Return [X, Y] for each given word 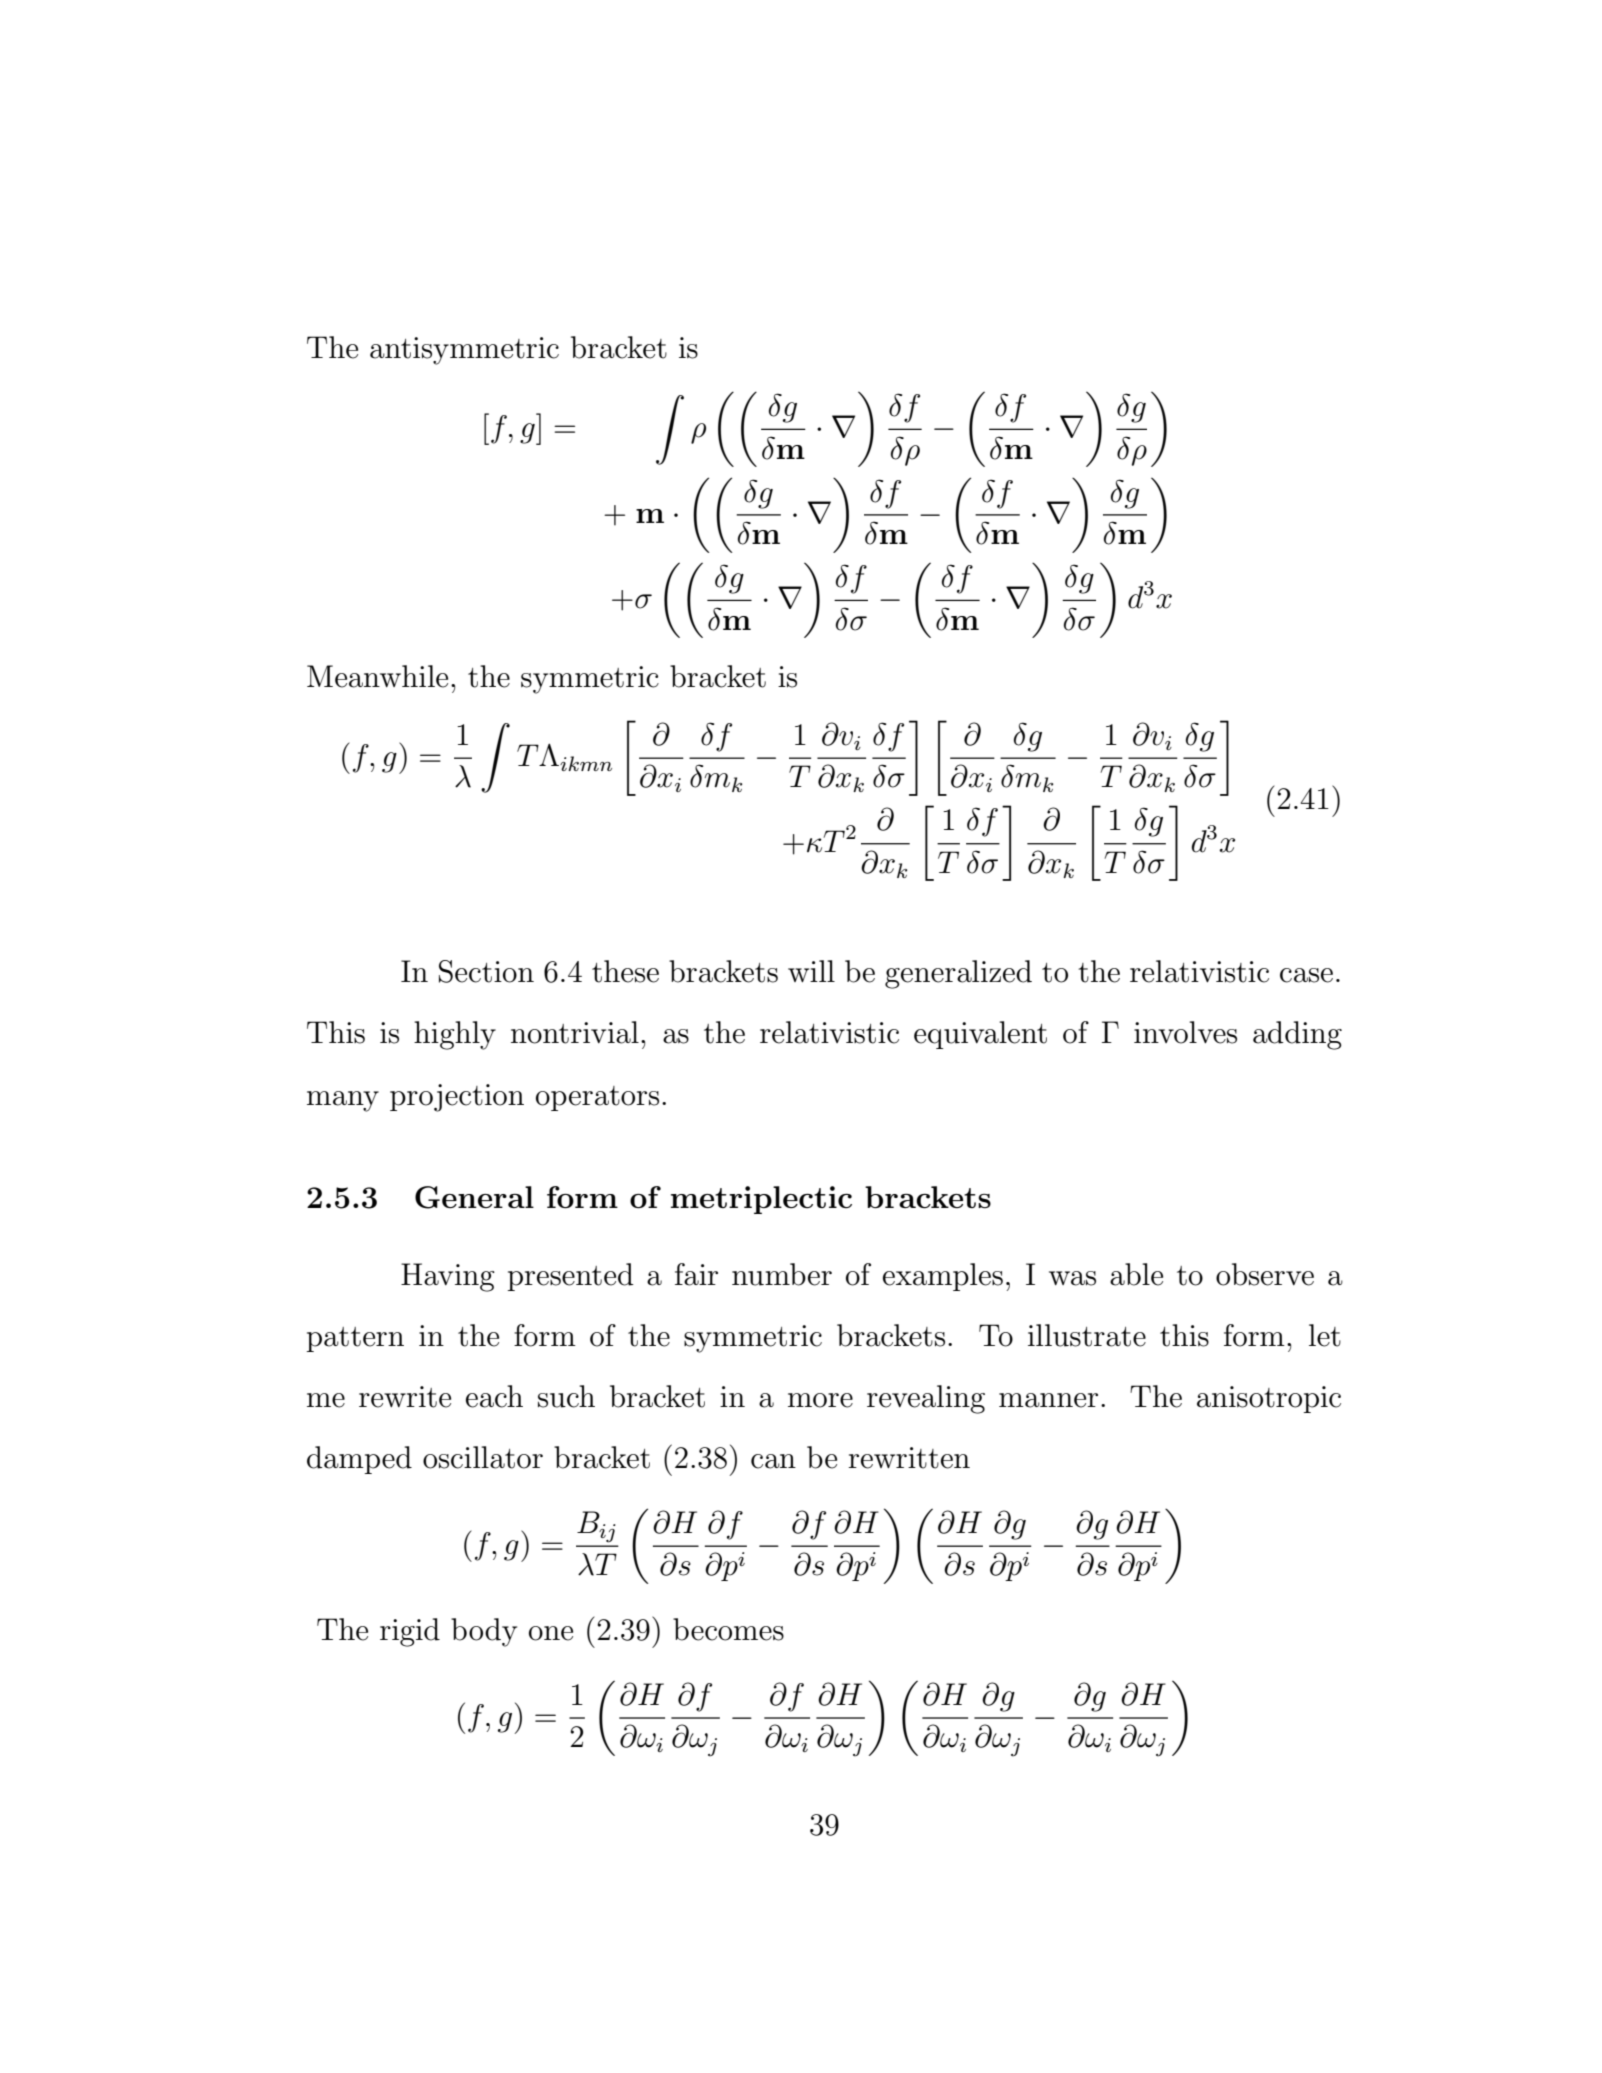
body [484, 1632]
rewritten [909, 1458]
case [1306, 975]
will [811, 971]
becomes [728, 1629]
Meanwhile [377, 676]
